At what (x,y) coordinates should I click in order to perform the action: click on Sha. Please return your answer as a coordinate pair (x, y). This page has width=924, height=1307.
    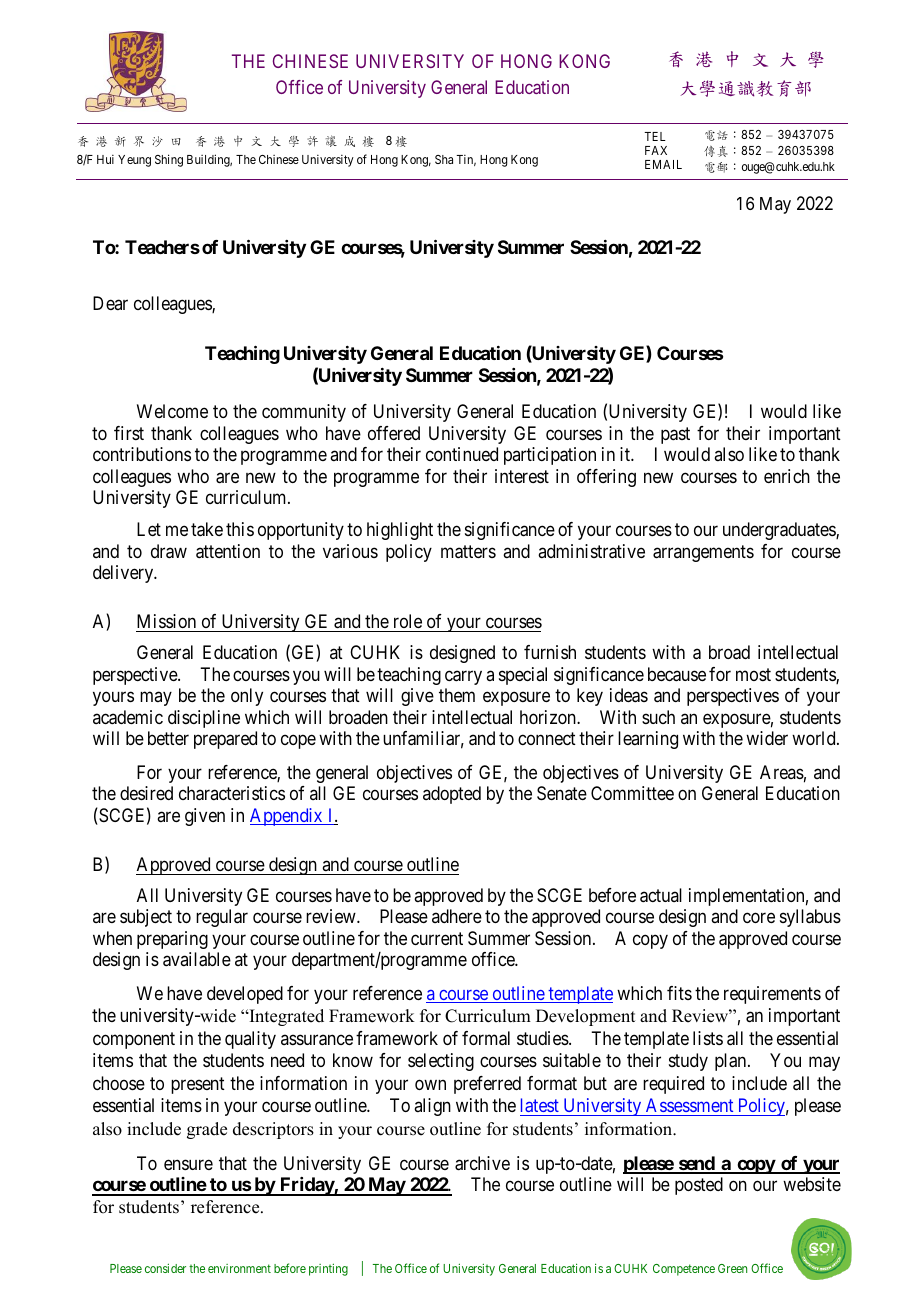
    Looking at the image, I should click on (444, 159).
